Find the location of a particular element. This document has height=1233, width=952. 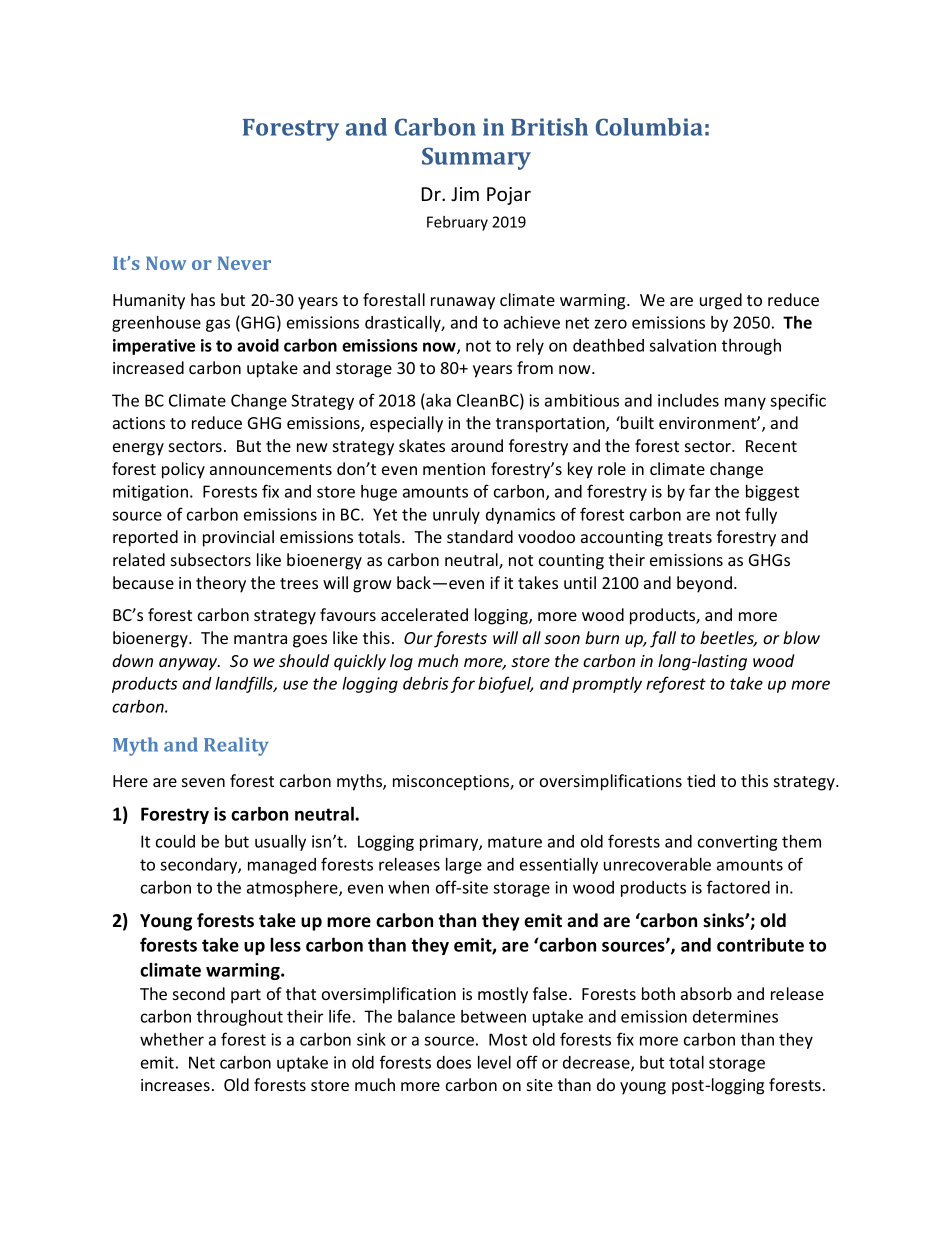

could is located at coordinates (175, 841).
